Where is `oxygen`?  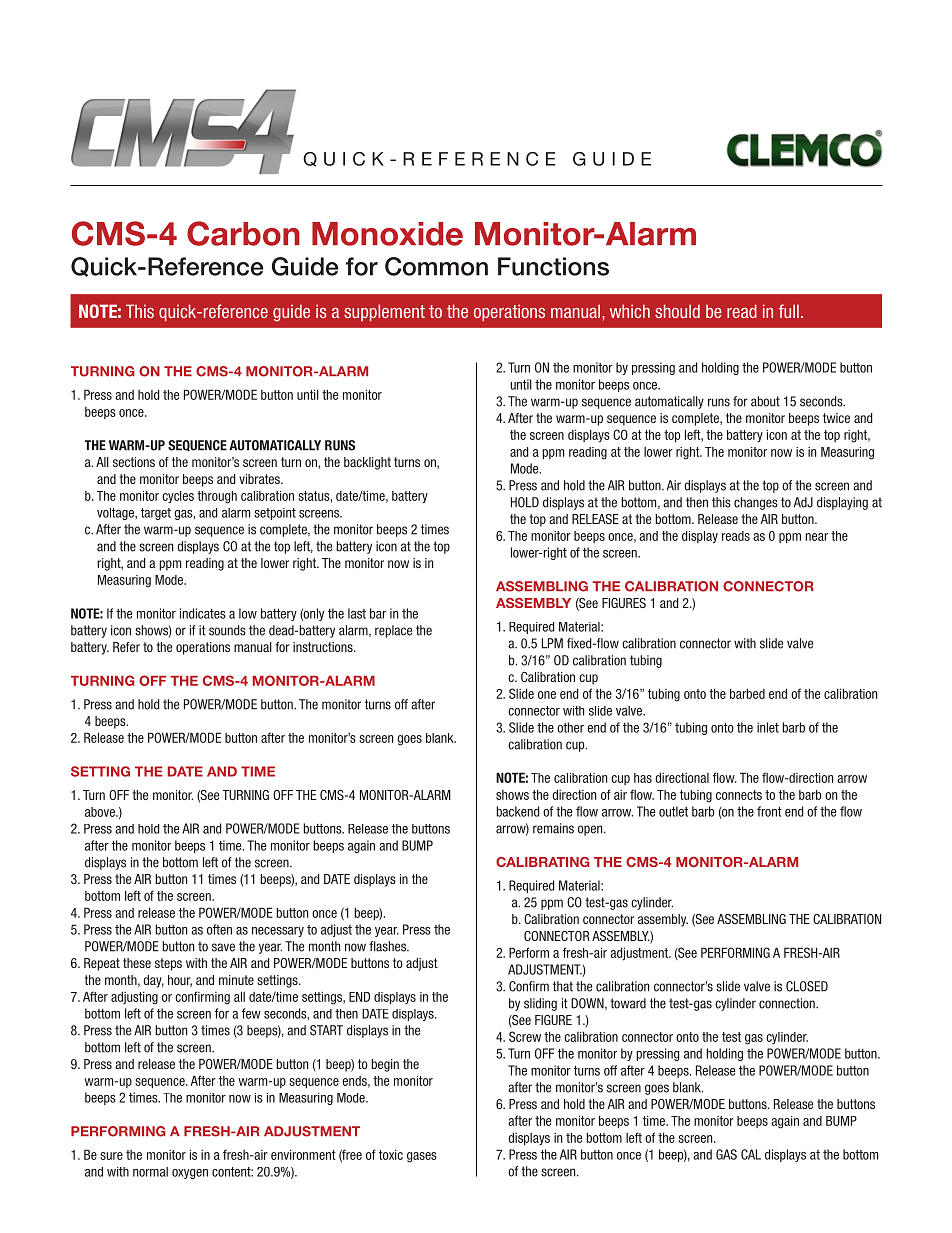 oxygen is located at coordinates (190, 1174).
